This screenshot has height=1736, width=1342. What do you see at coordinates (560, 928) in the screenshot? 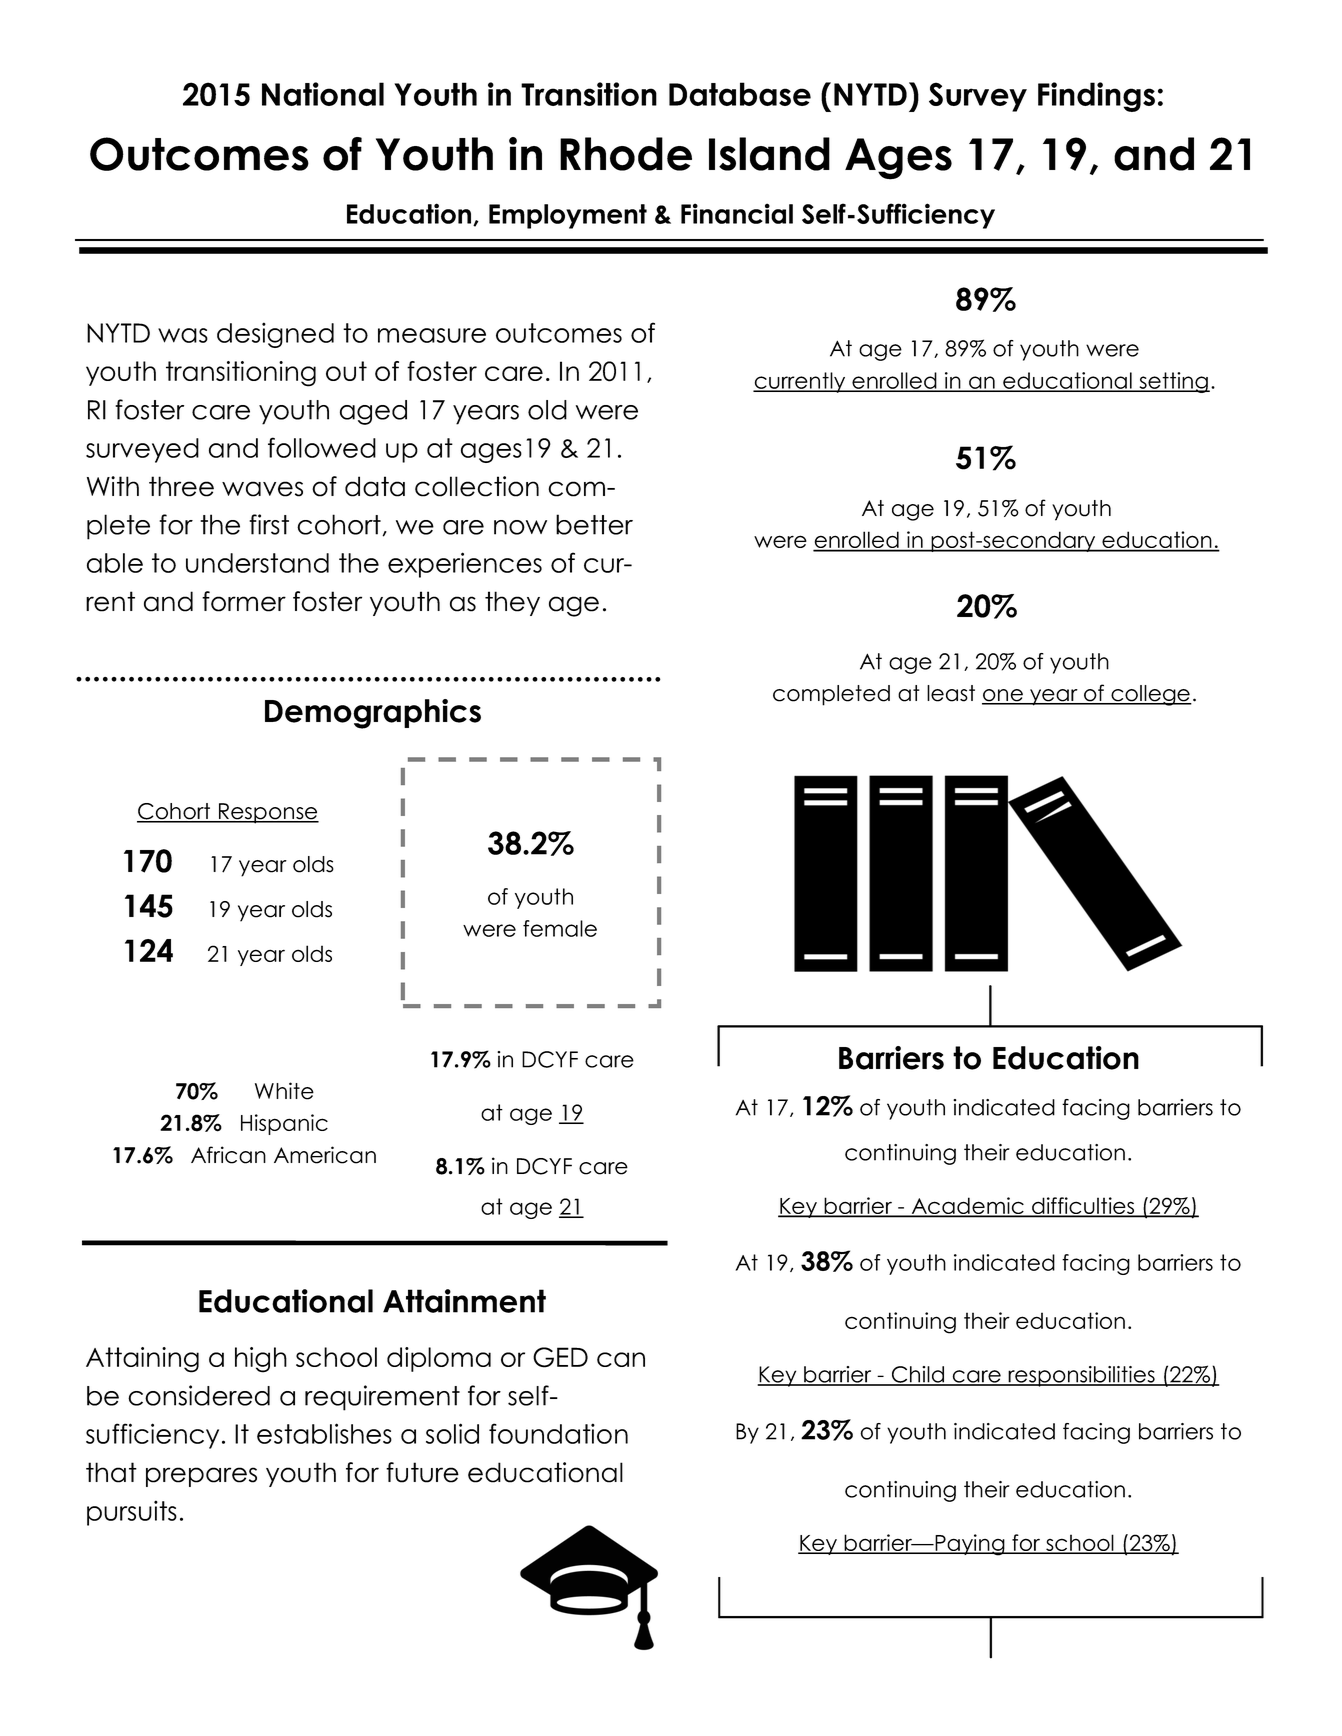
I see `female` at bounding box center [560, 928].
